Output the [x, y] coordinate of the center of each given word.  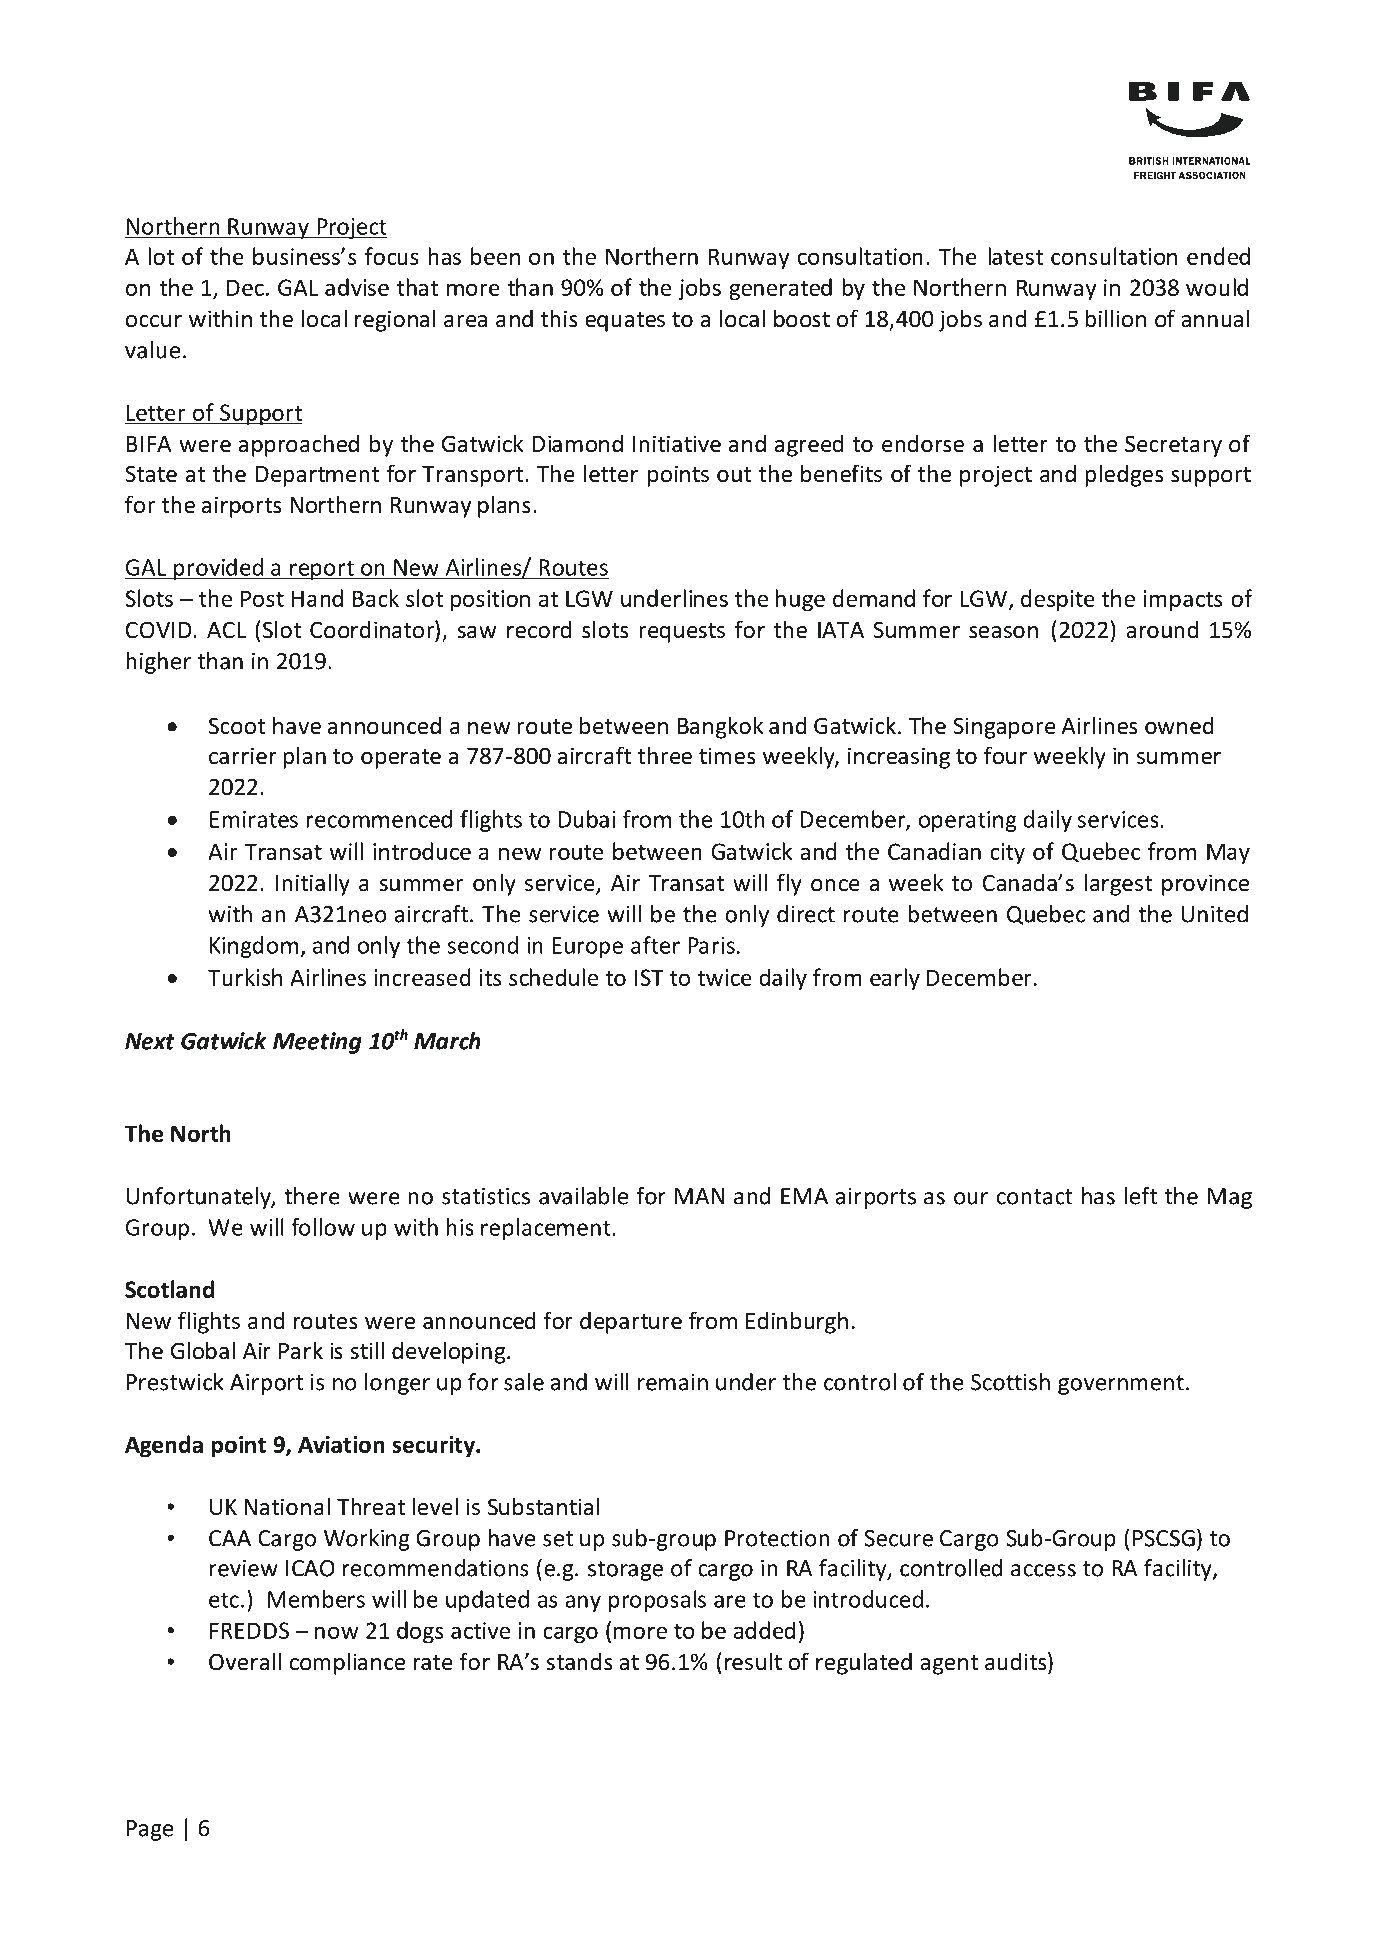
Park [301, 1350]
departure [631, 1322]
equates [625, 322]
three [665, 755]
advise [357, 287]
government [1121, 1385]
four [1005, 755]
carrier [243, 756]
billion [1115, 318]
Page [150, 1830]
